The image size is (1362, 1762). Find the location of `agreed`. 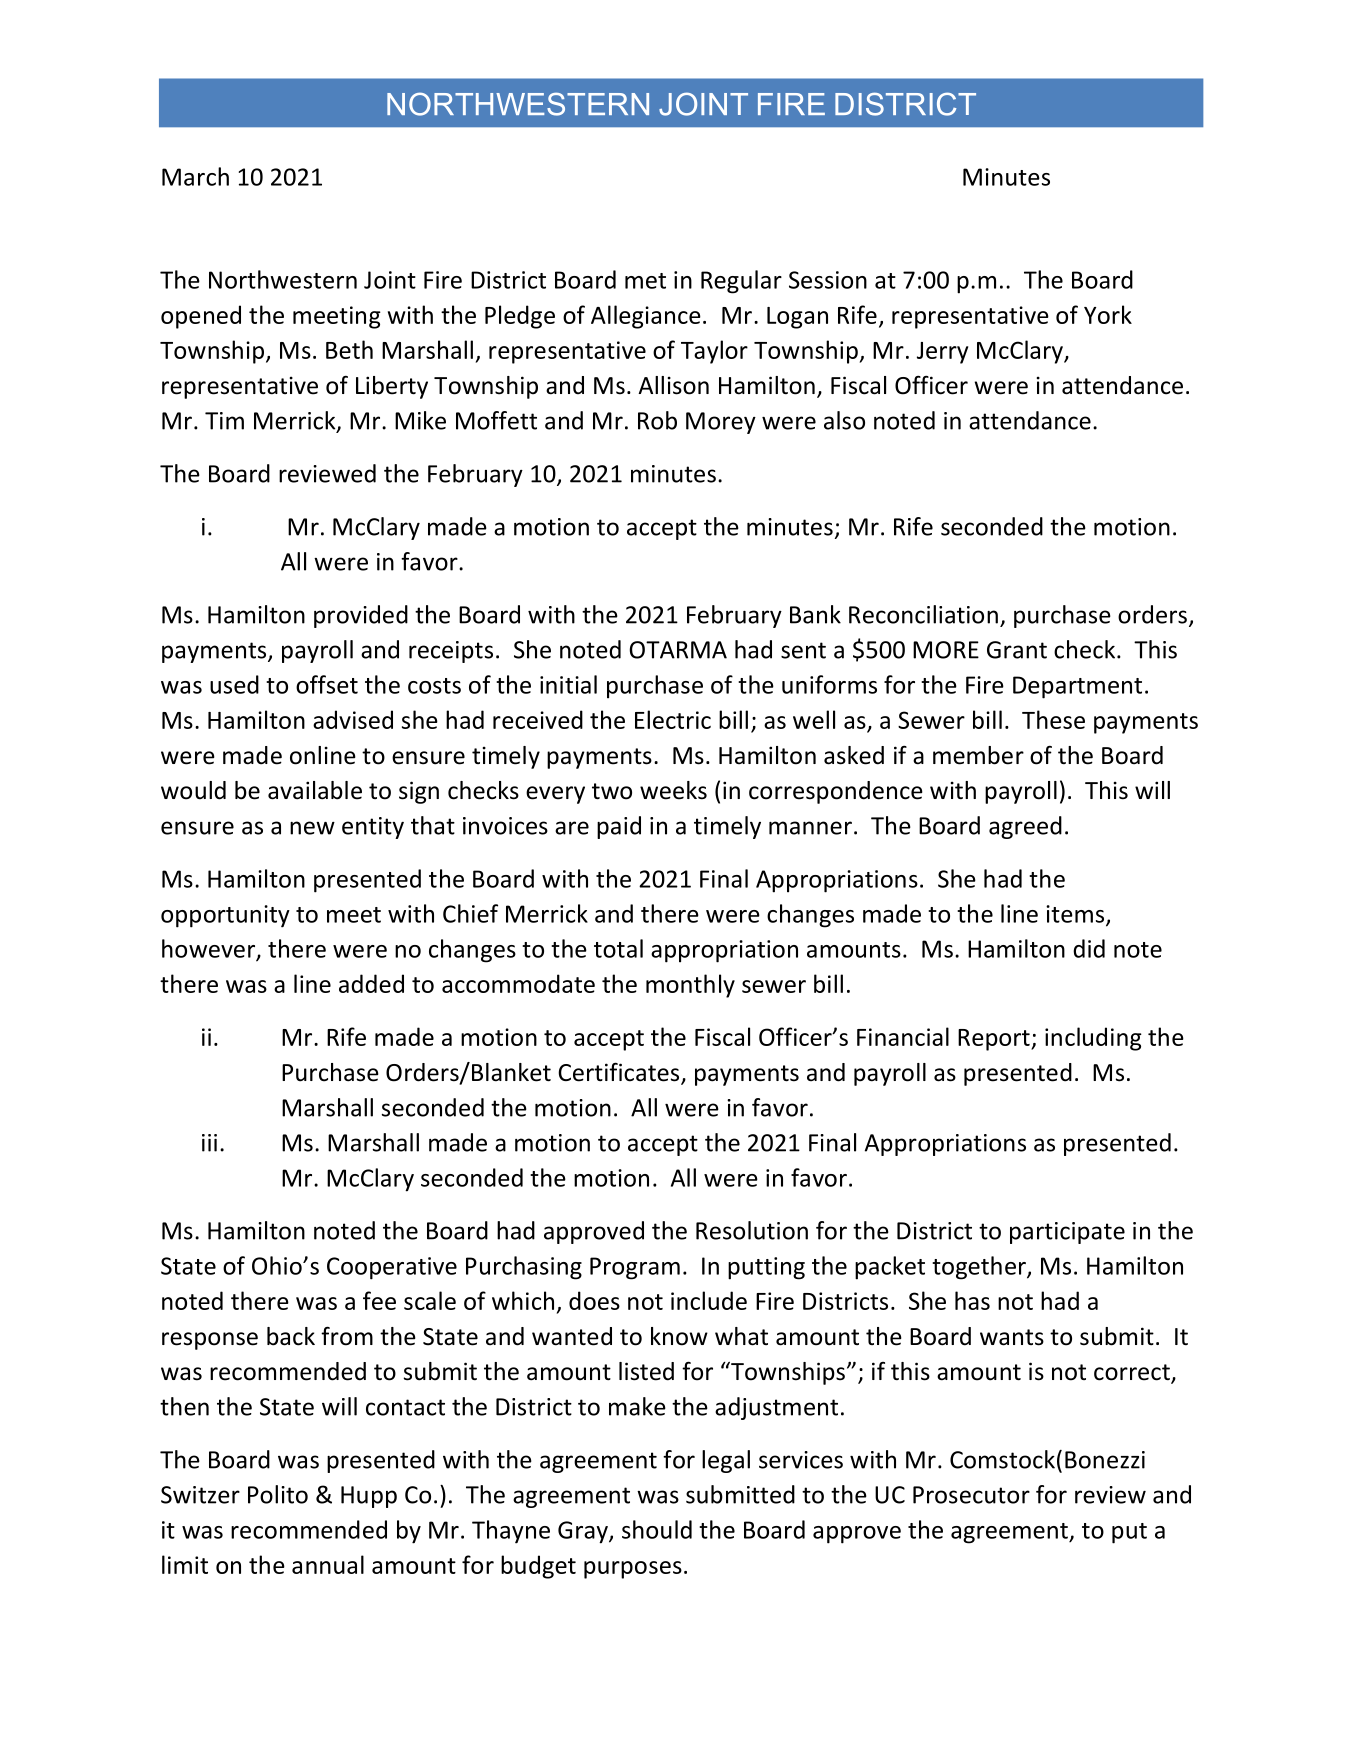

agreed is located at coordinates (1025, 827).
